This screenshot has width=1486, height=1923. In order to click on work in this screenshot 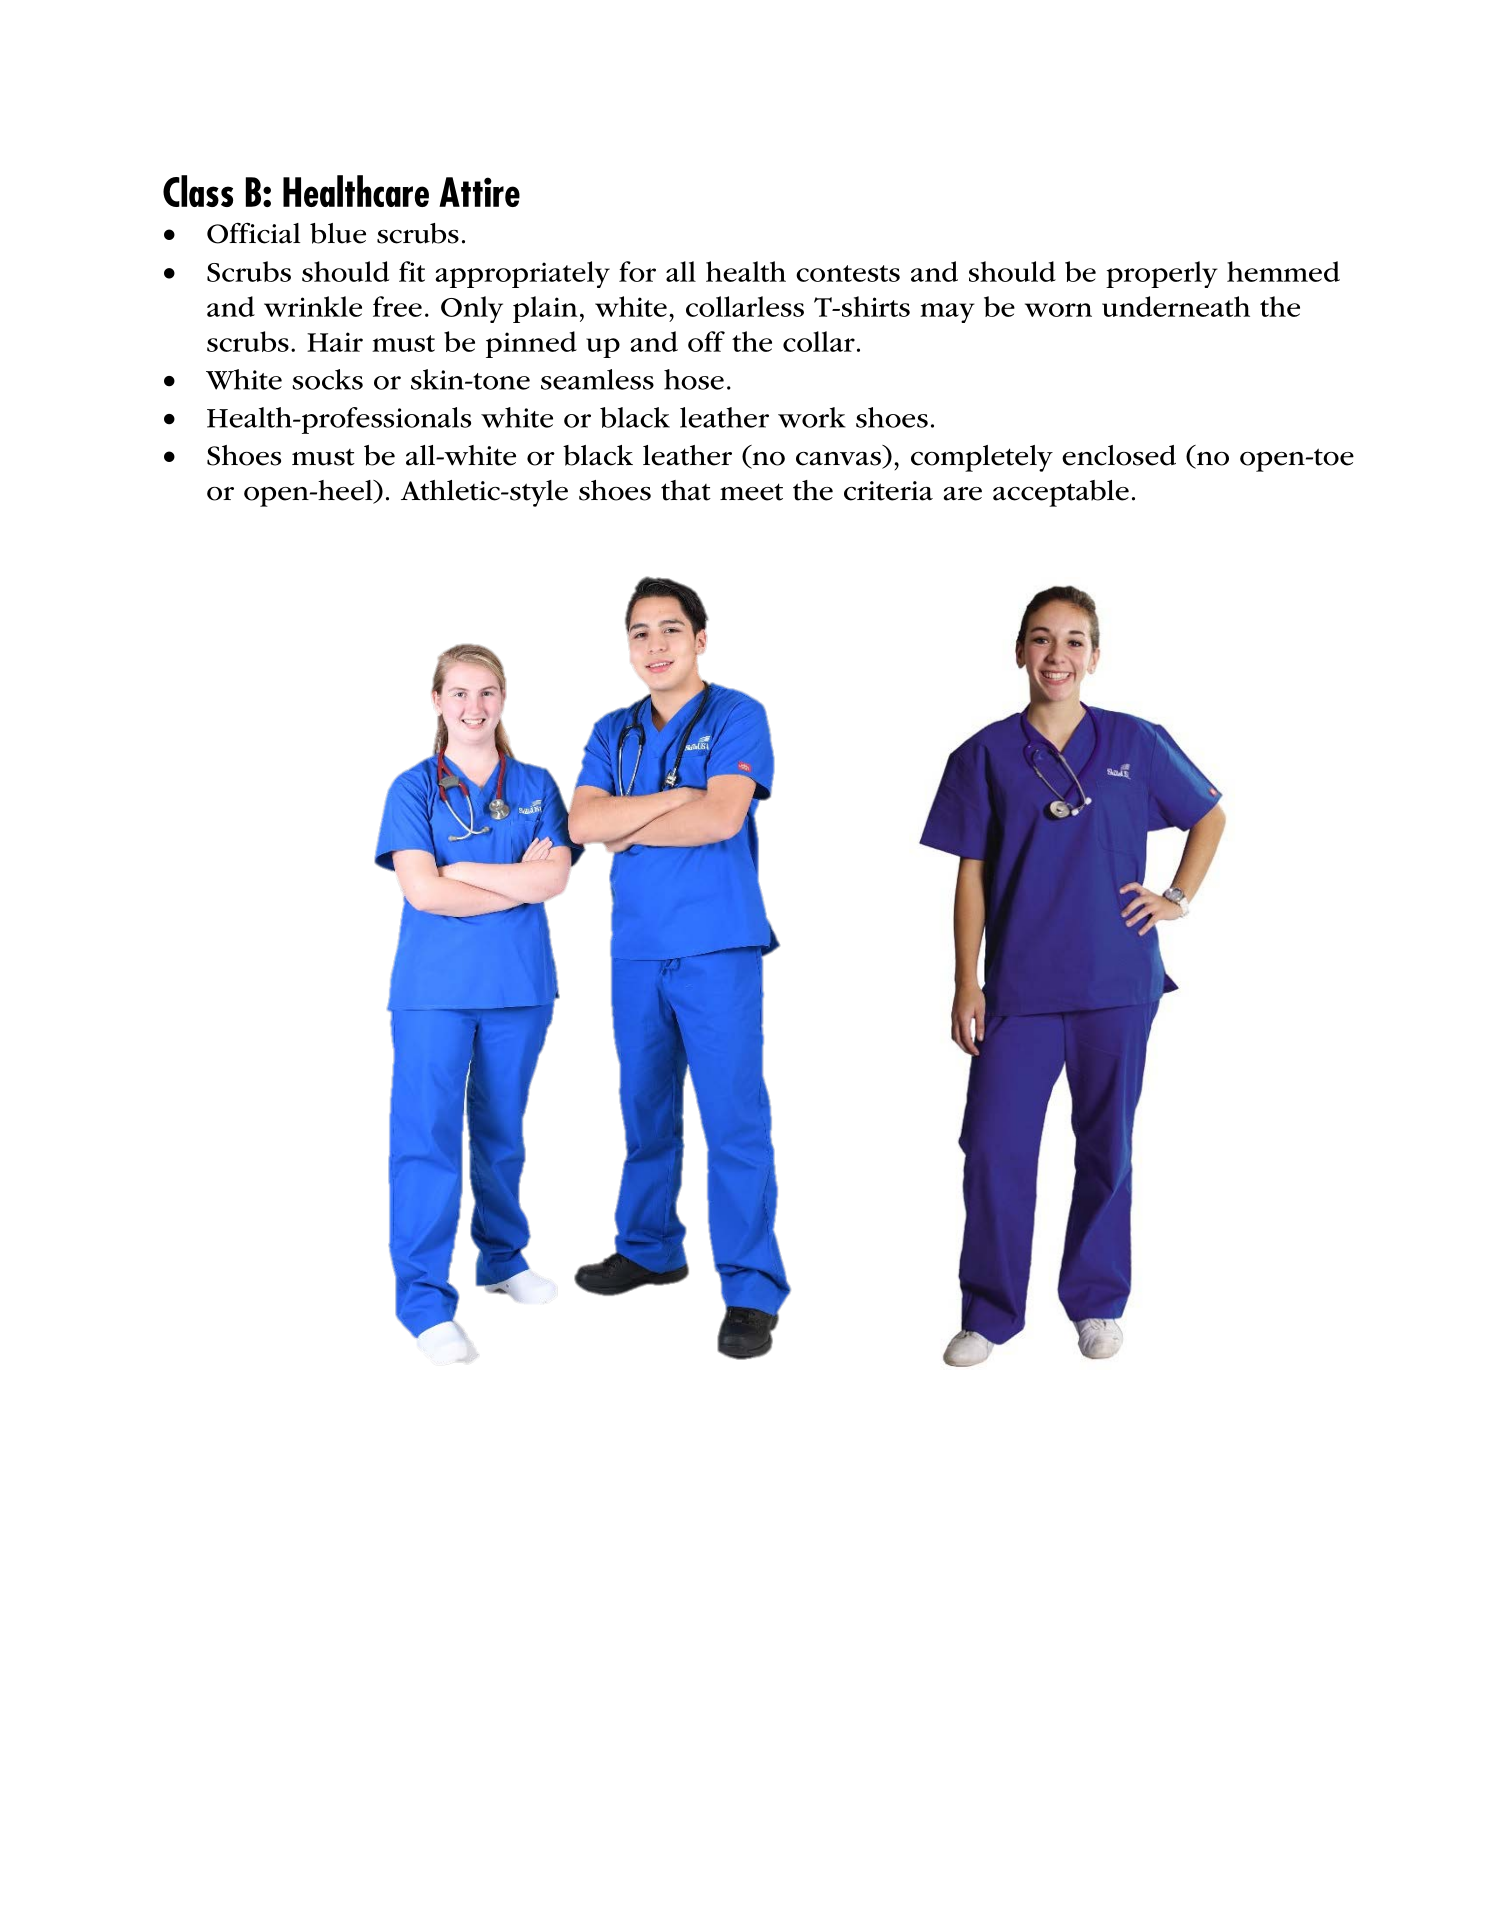, I will do `click(812, 417)`.
